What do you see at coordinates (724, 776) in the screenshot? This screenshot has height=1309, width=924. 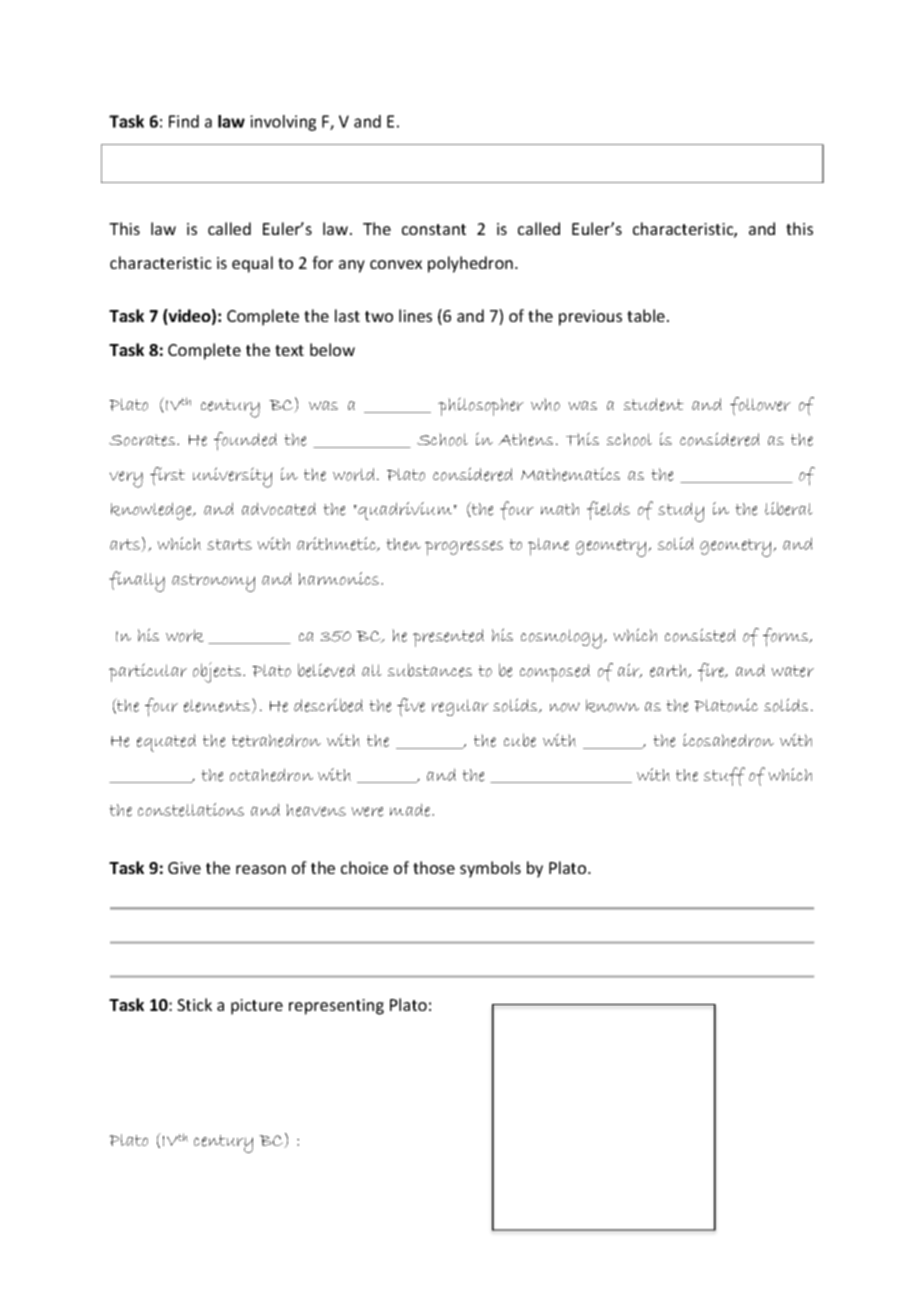 I see `stuff` at bounding box center [724, 776].
